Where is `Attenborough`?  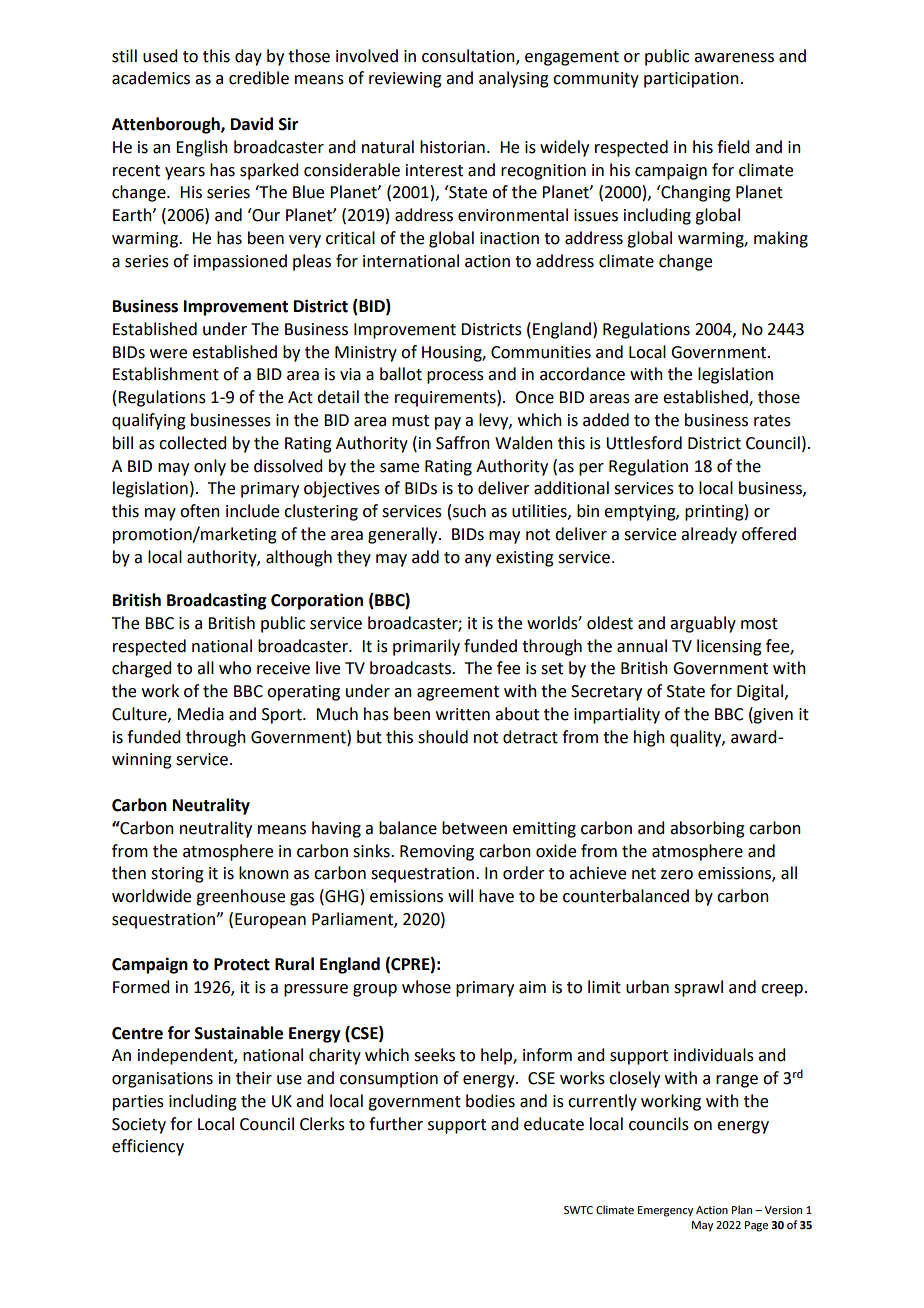 Attenborough is located at coordinates (167, 125).
